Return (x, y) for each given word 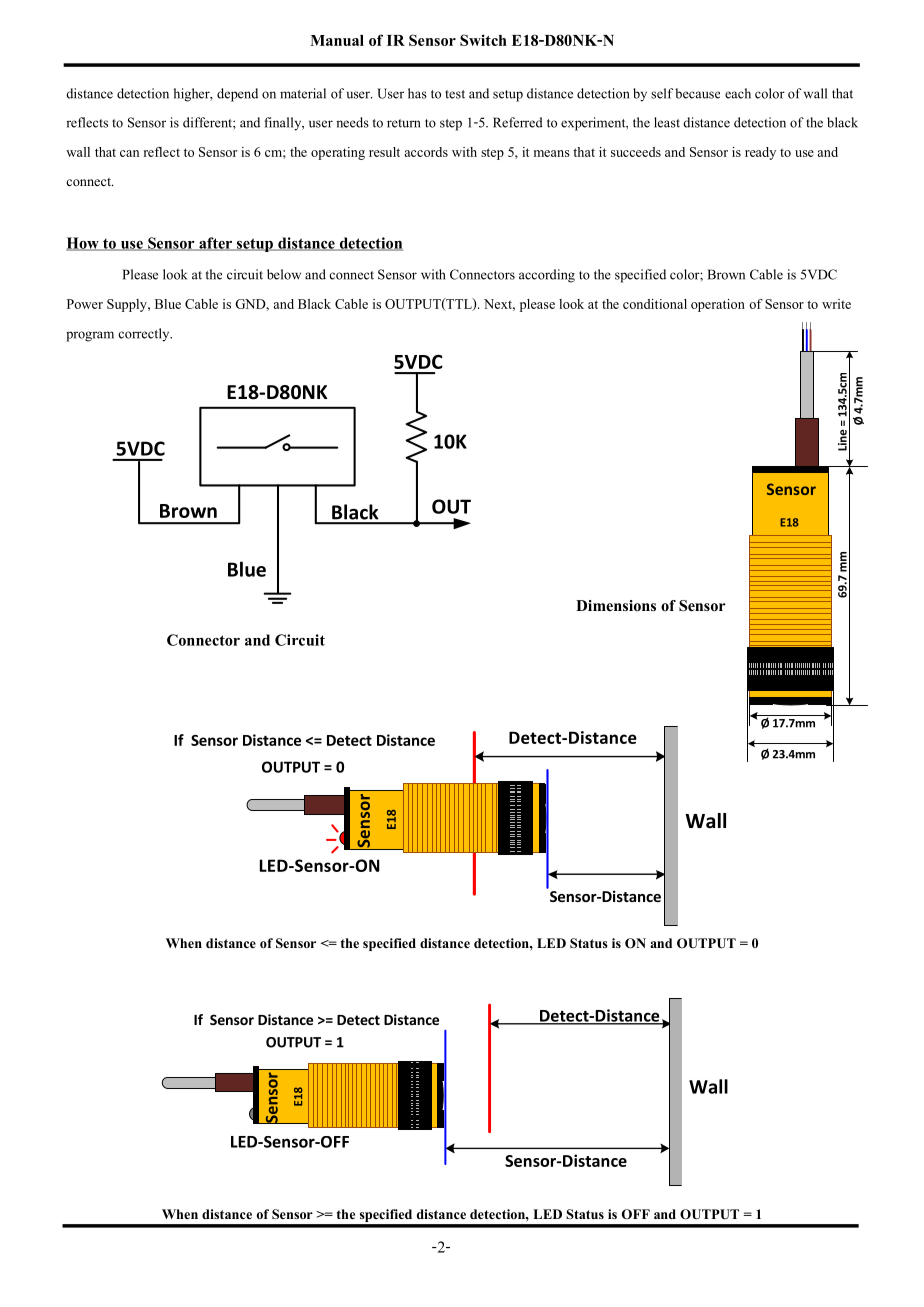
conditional (655, 304)
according (547, 276)
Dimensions (616, 606)
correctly (145, 335)
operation (718, 305)
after (216, 244)
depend (237, 95)
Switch (483, 40)
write (836, 304)
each (738, 93)
